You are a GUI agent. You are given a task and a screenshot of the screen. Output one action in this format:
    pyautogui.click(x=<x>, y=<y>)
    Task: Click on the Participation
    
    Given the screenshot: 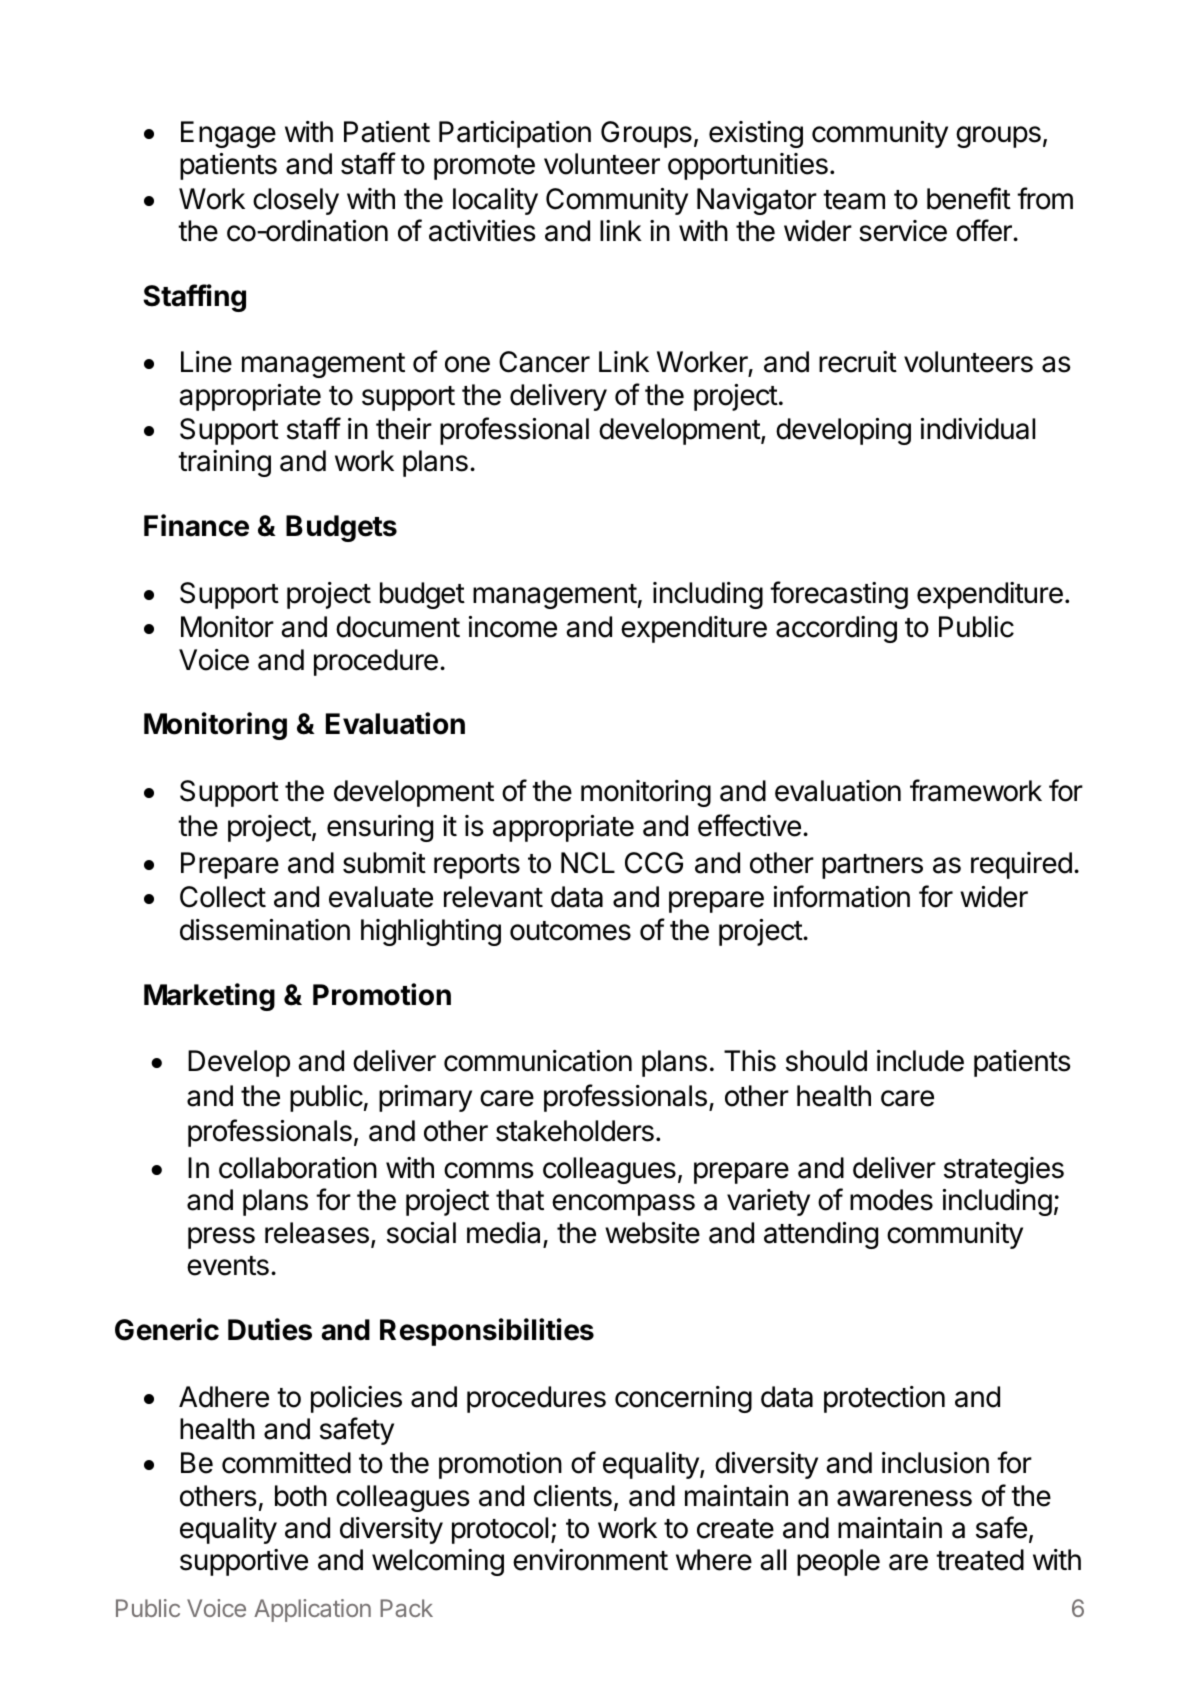 What is the action you would take?
    pyautogui.click(x=515, y=134)
